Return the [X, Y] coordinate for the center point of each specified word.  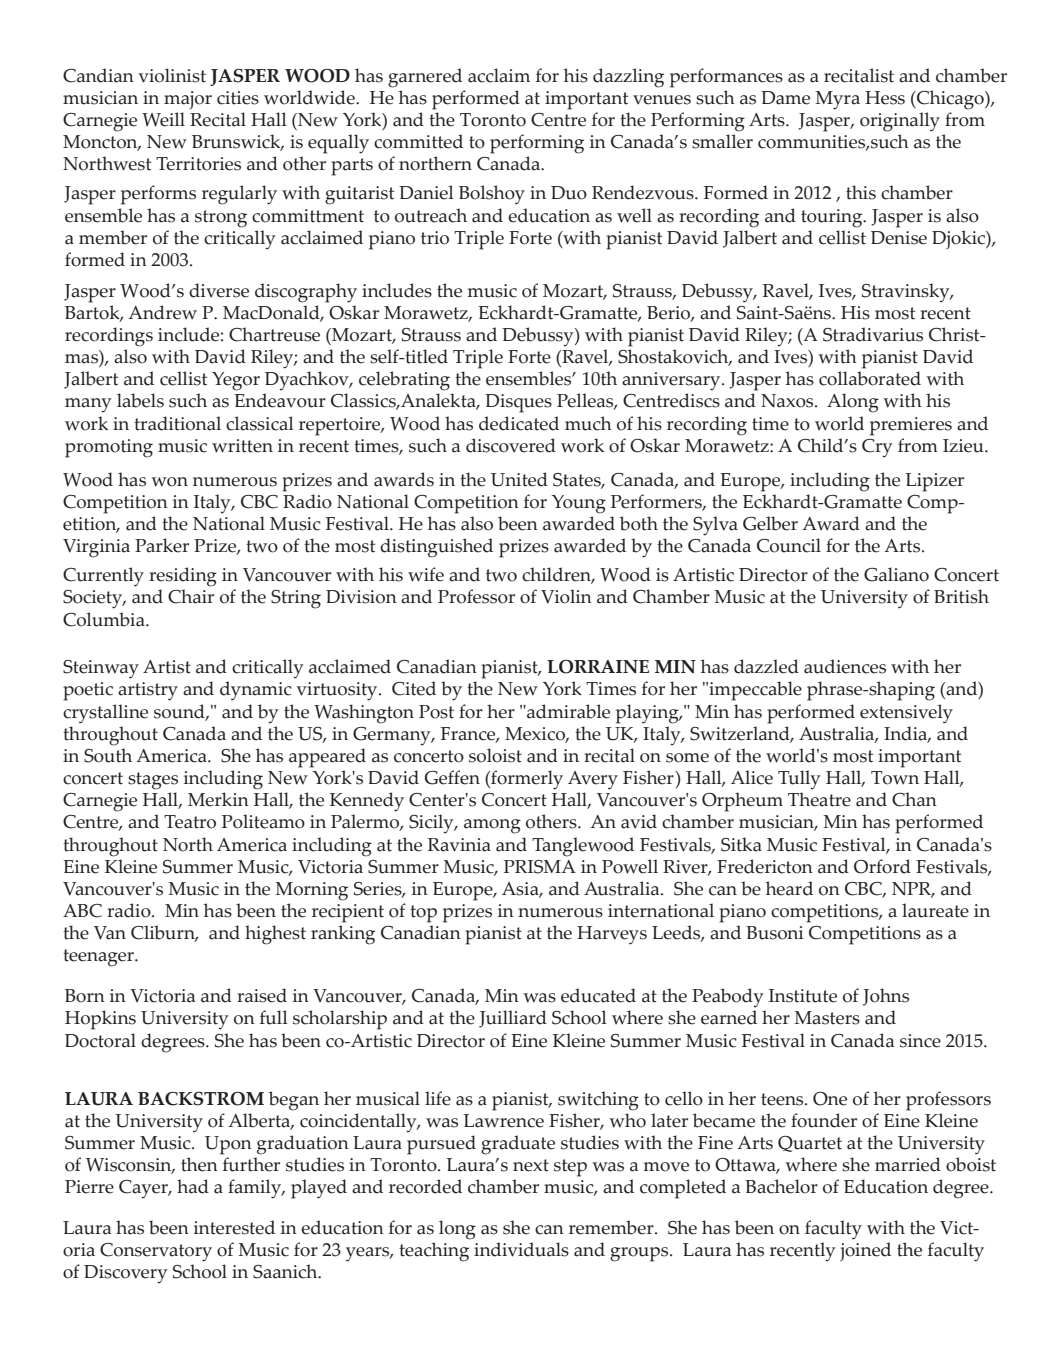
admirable [567, 711]
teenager [99, 958]
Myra [837, 100]
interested [234, 1227]
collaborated [870, 378]
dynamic [256, 691]
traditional [177, 423]
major [188, 100]
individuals [521, 1249]
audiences [845, 666]
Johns [886, 997]
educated [598, 995]
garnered [425, 78]
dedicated [519, 423]
